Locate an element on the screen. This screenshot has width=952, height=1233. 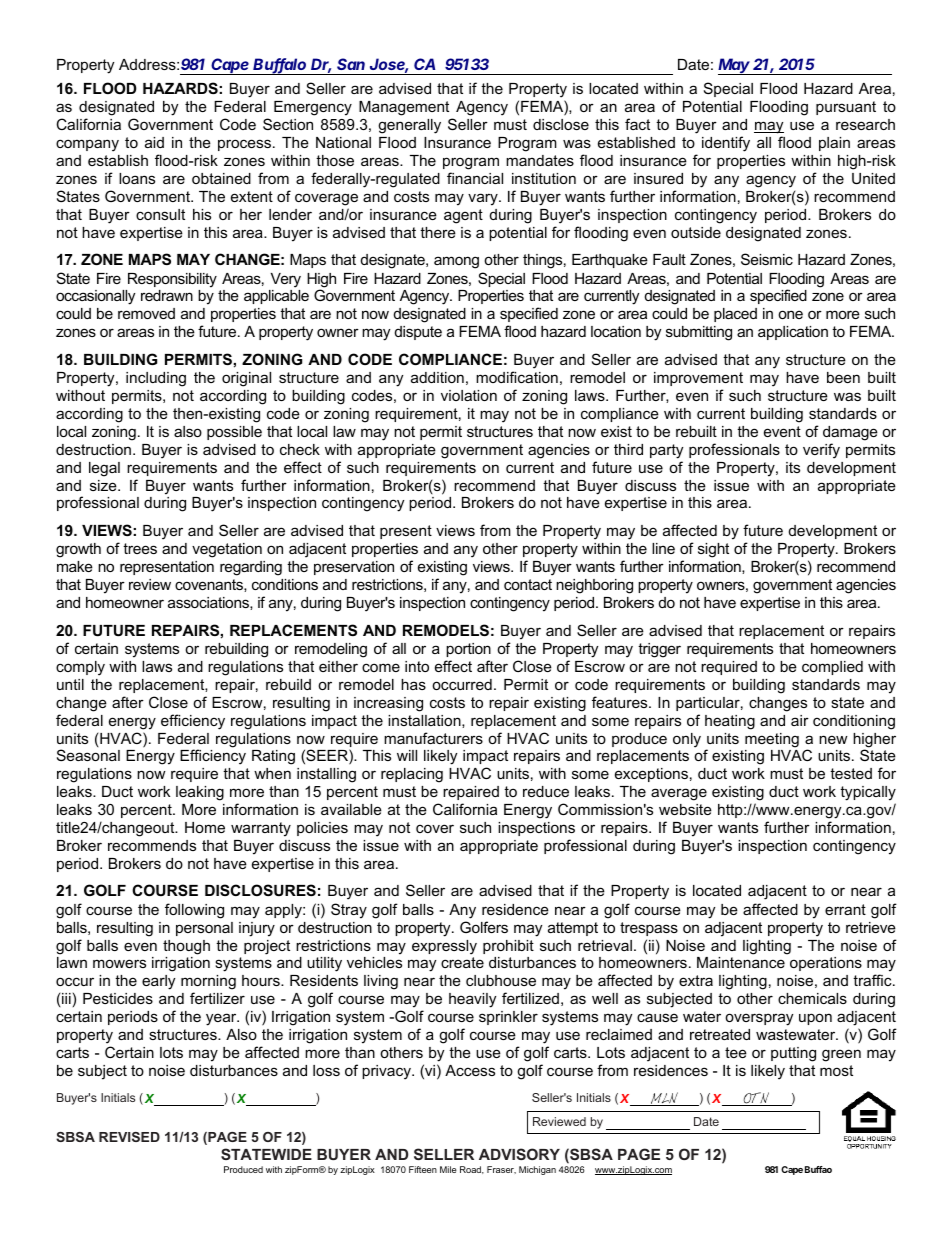
violation is located at coordinates (469, 395).
